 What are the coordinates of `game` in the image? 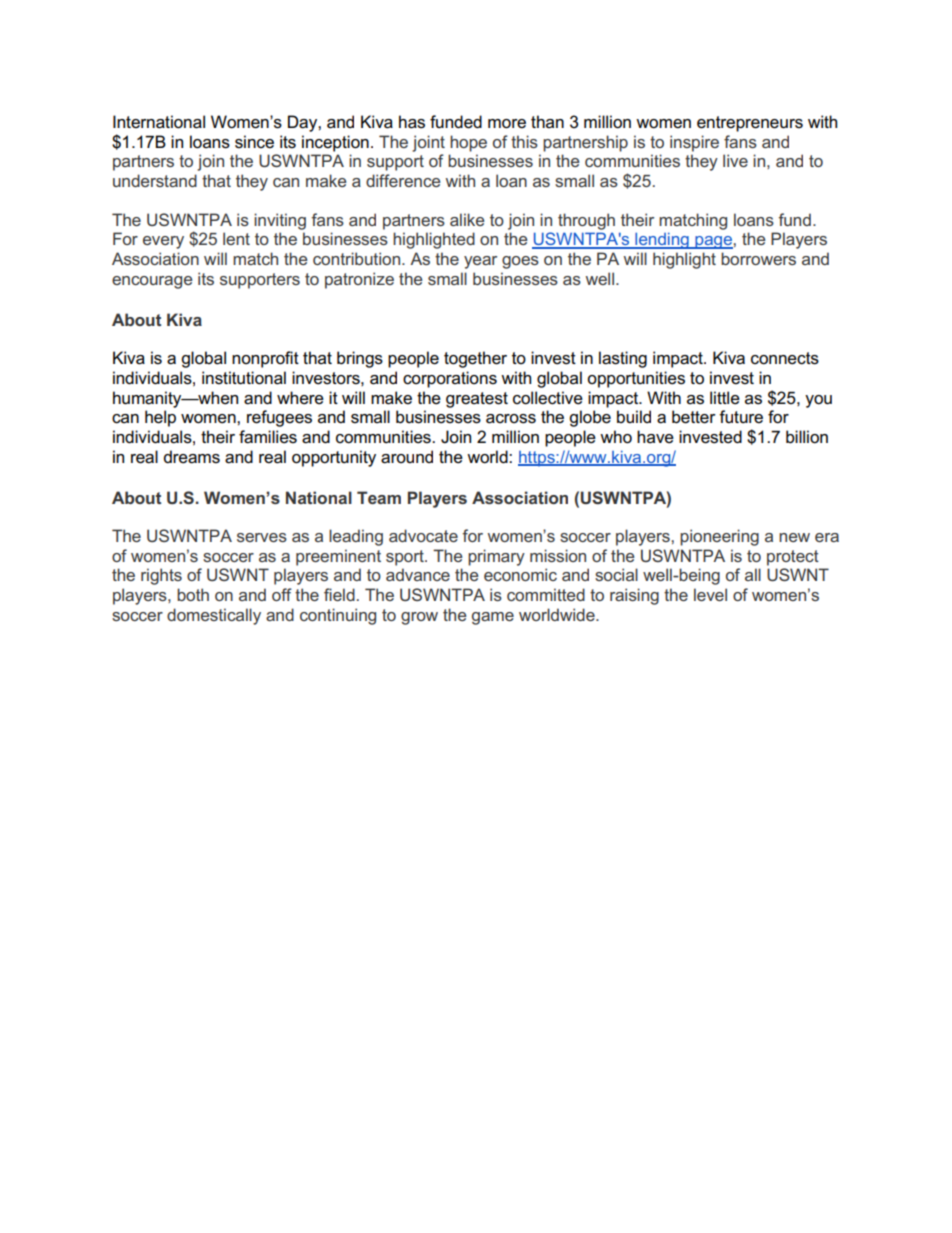 It's located at (493, 618).
